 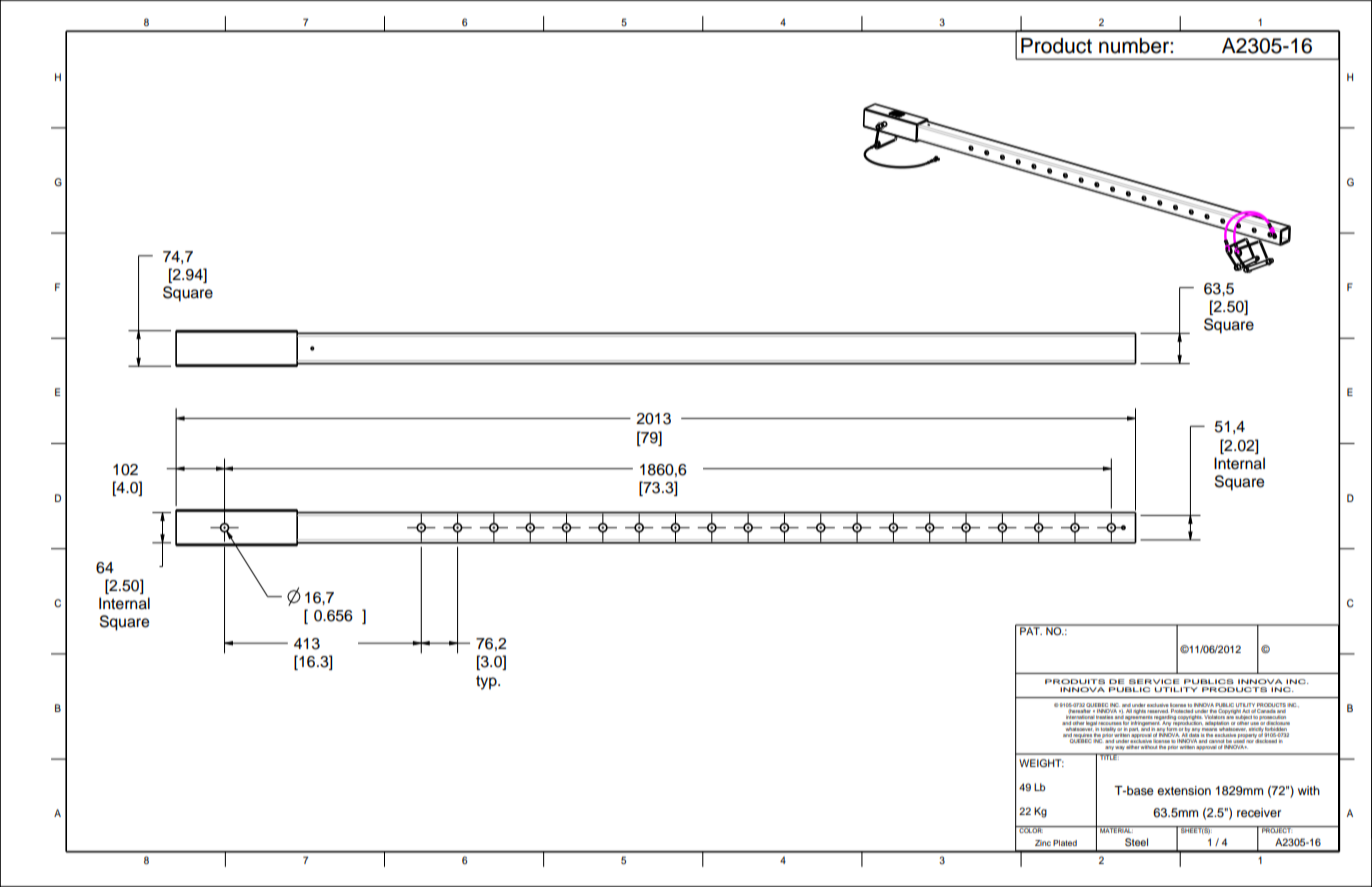 I want to click on receiver, so click(x=1259, y=812).
